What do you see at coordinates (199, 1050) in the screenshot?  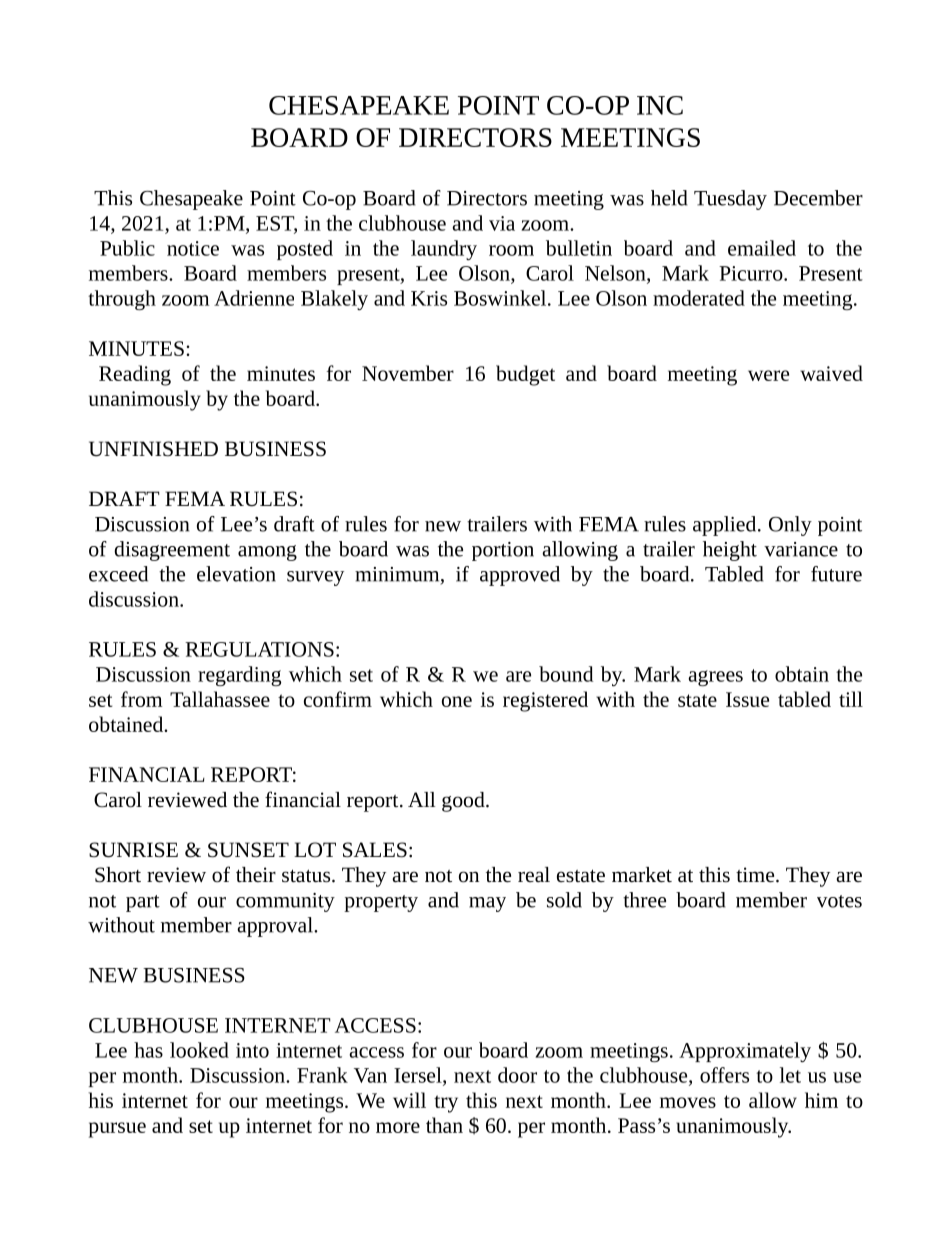 I see `looked` at bounding box center [199, 1050].
